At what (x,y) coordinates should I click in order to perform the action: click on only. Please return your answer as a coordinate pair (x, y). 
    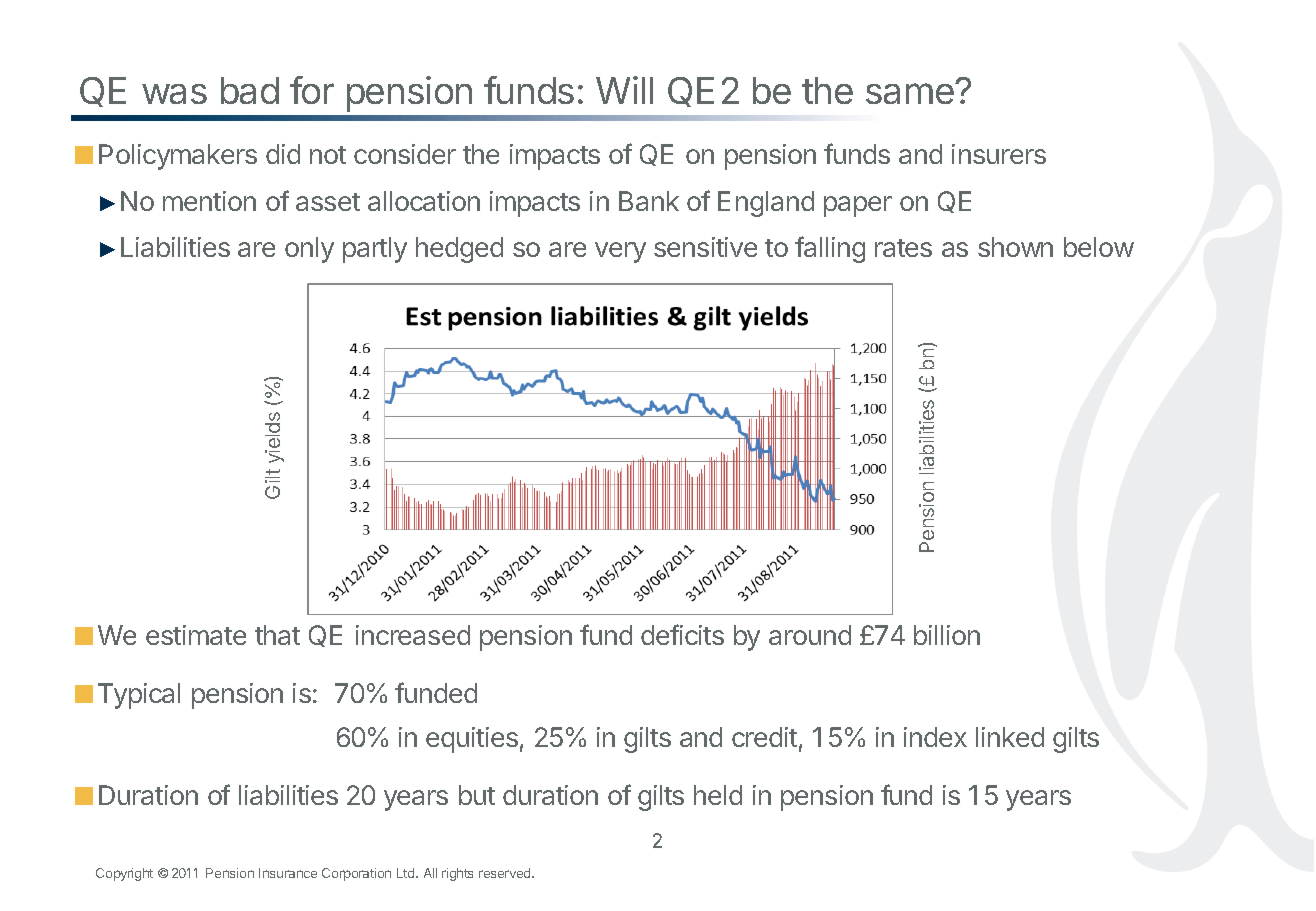
    Looking at the image, I should click on (309, 250).
